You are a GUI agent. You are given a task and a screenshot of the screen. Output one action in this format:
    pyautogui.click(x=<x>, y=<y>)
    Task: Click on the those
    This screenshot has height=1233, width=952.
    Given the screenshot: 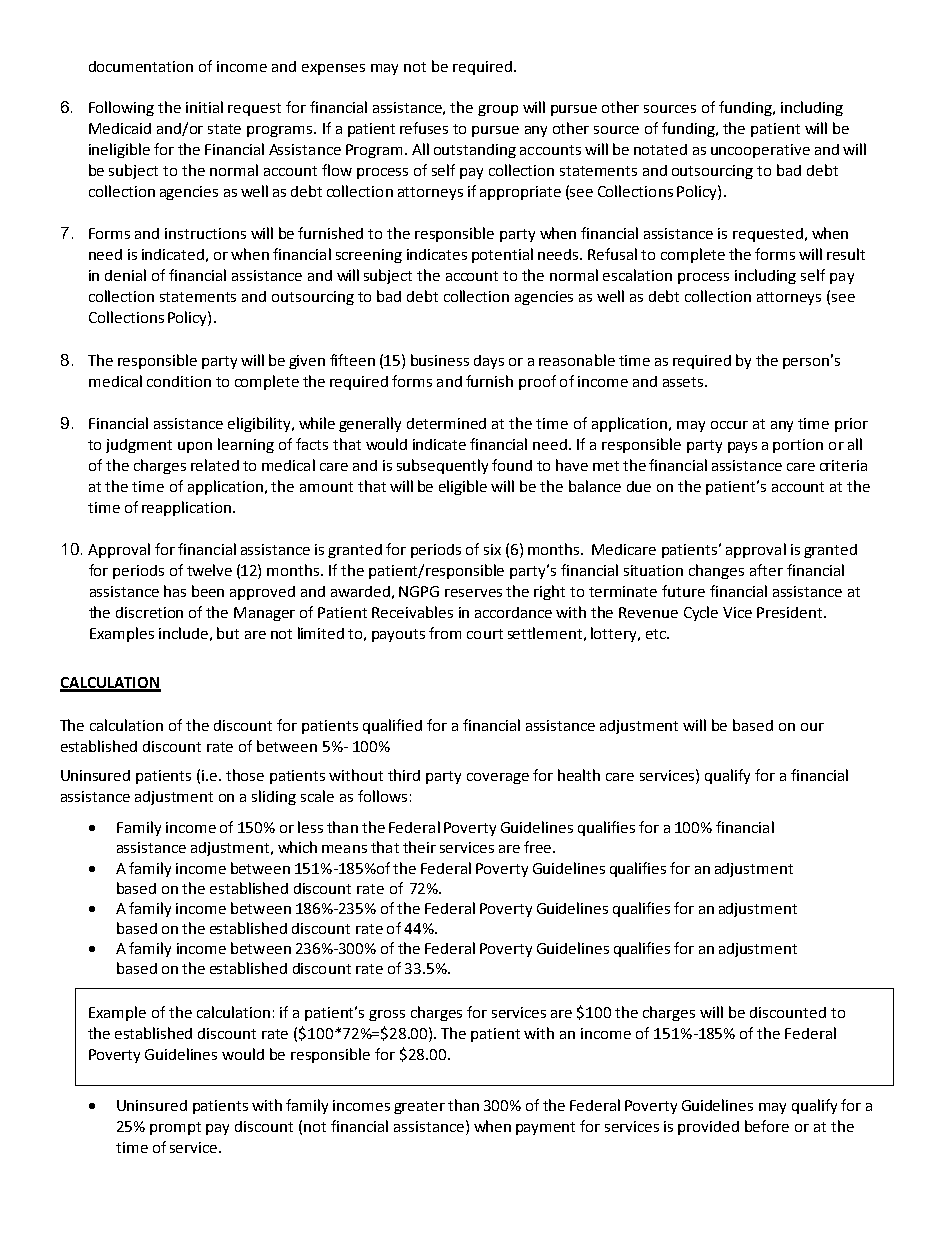 What is the action you would take?
    pyautogui.click(x=245, y=775)
